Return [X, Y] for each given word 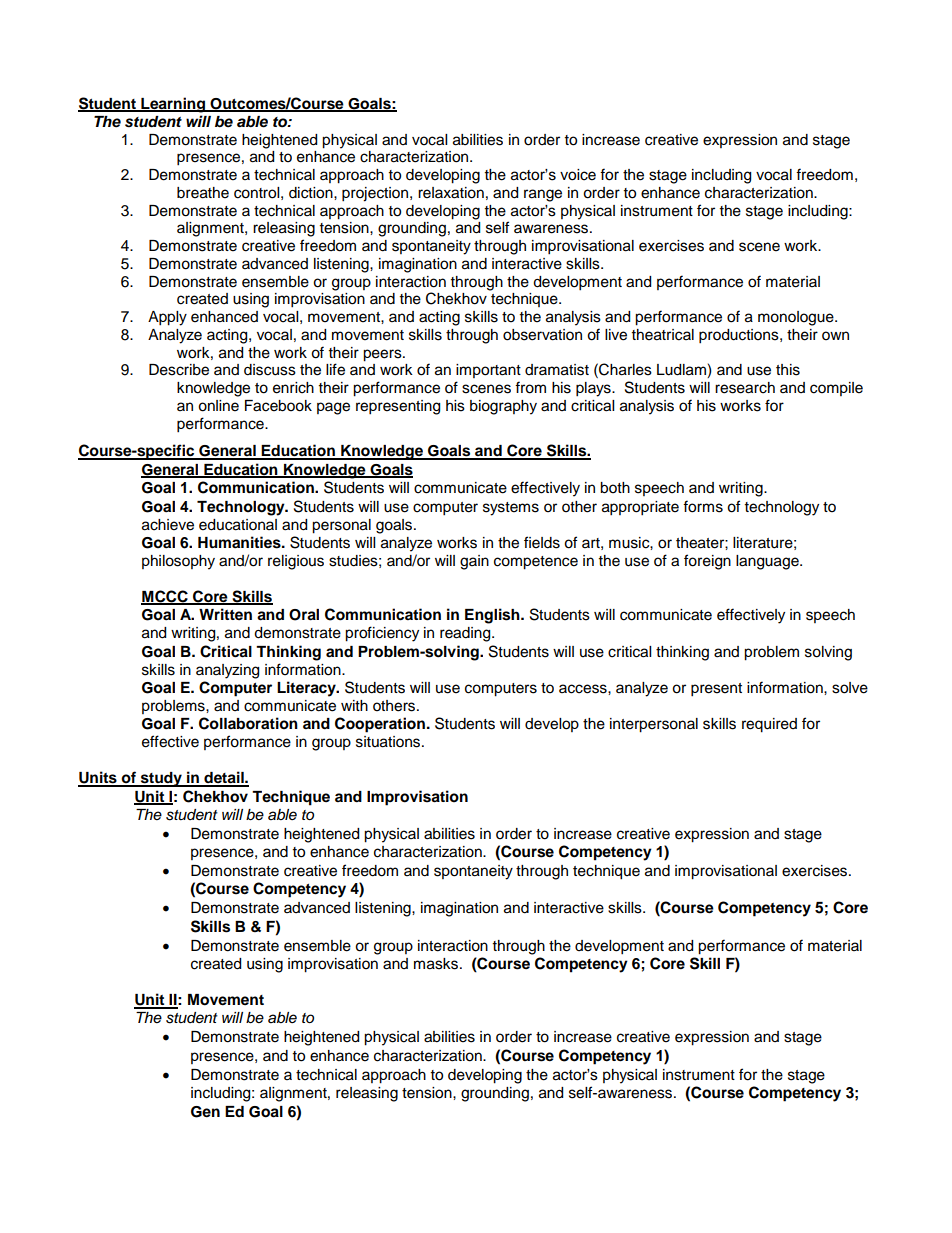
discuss [270, 370]
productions [740, 336]
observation [542, 335]
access [584, 689]
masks [437, 964]
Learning [173, 105]
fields [542, 542]
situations [389, 742]
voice [578, 175]
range [543, 195]
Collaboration [248, 723]
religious [296, 562]
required [769, 725]
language [768, 562]
